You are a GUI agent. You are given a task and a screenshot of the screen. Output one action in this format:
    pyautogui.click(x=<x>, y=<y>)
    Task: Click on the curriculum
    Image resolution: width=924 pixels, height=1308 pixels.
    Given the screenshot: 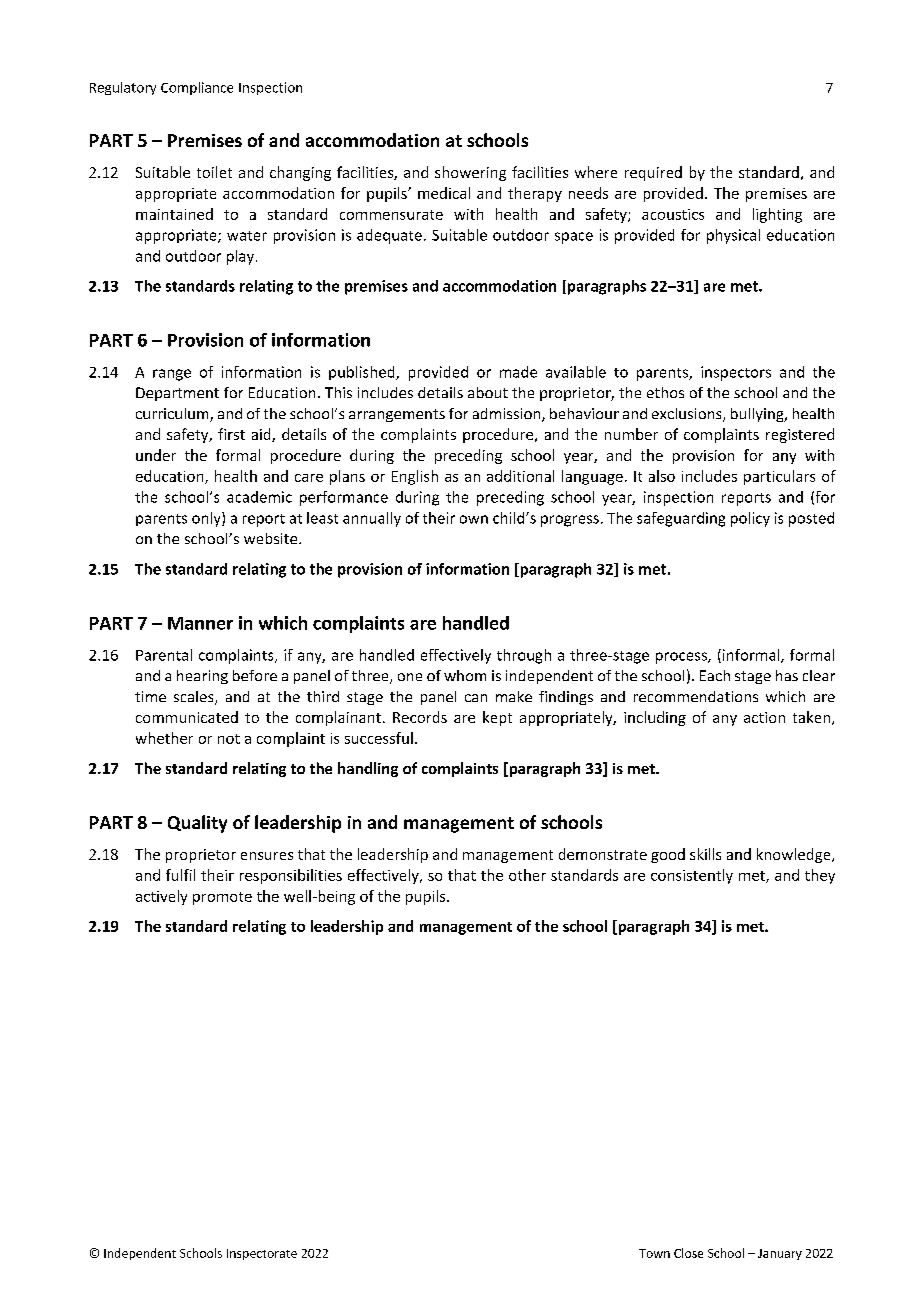 What is the action you would take?
    pyautogui.click(x=173, y=415)
